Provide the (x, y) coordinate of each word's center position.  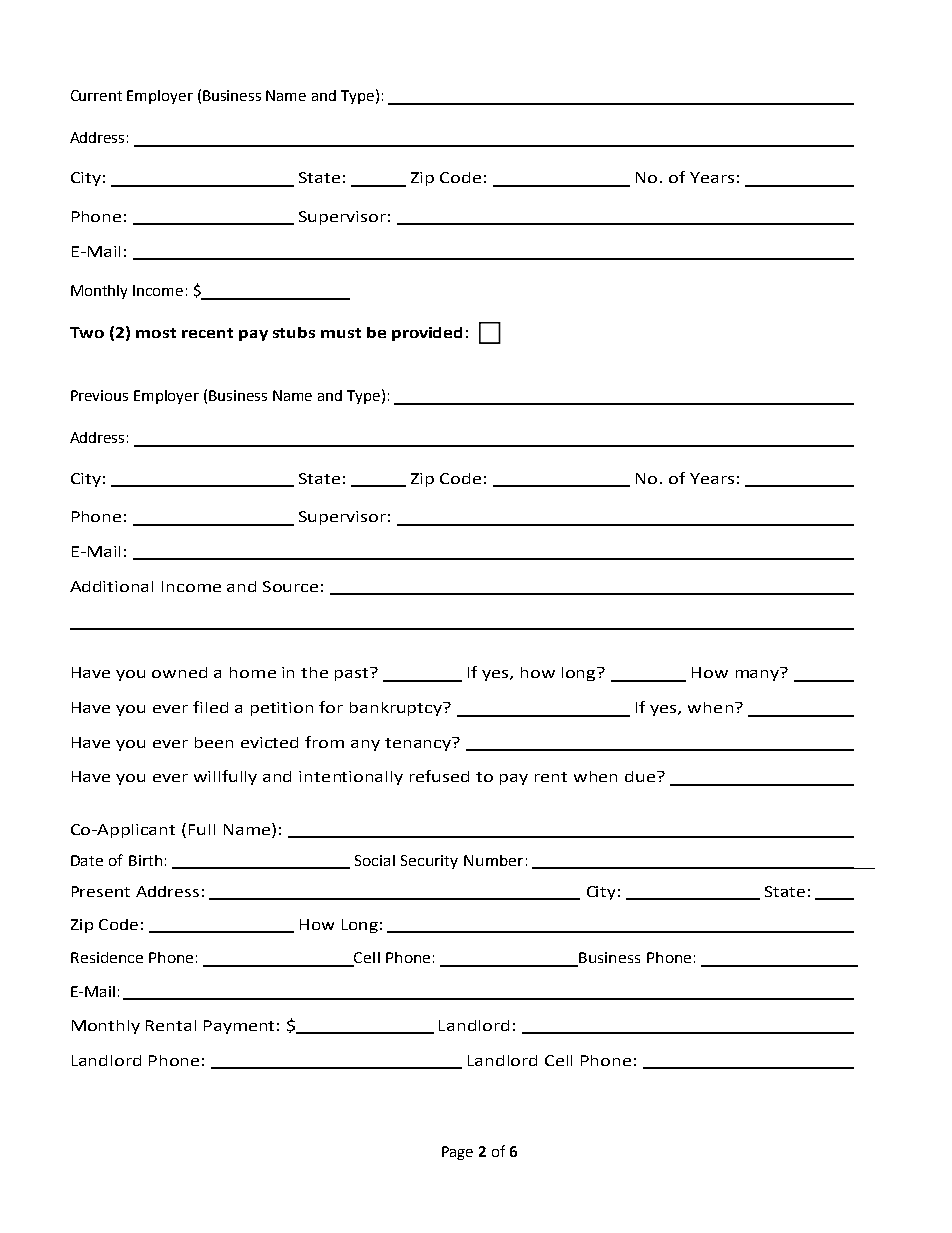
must (341, 333)
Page (457, 1153)
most (156, 333)
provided (427, 334)
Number (493, 860)
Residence (107, 957)
